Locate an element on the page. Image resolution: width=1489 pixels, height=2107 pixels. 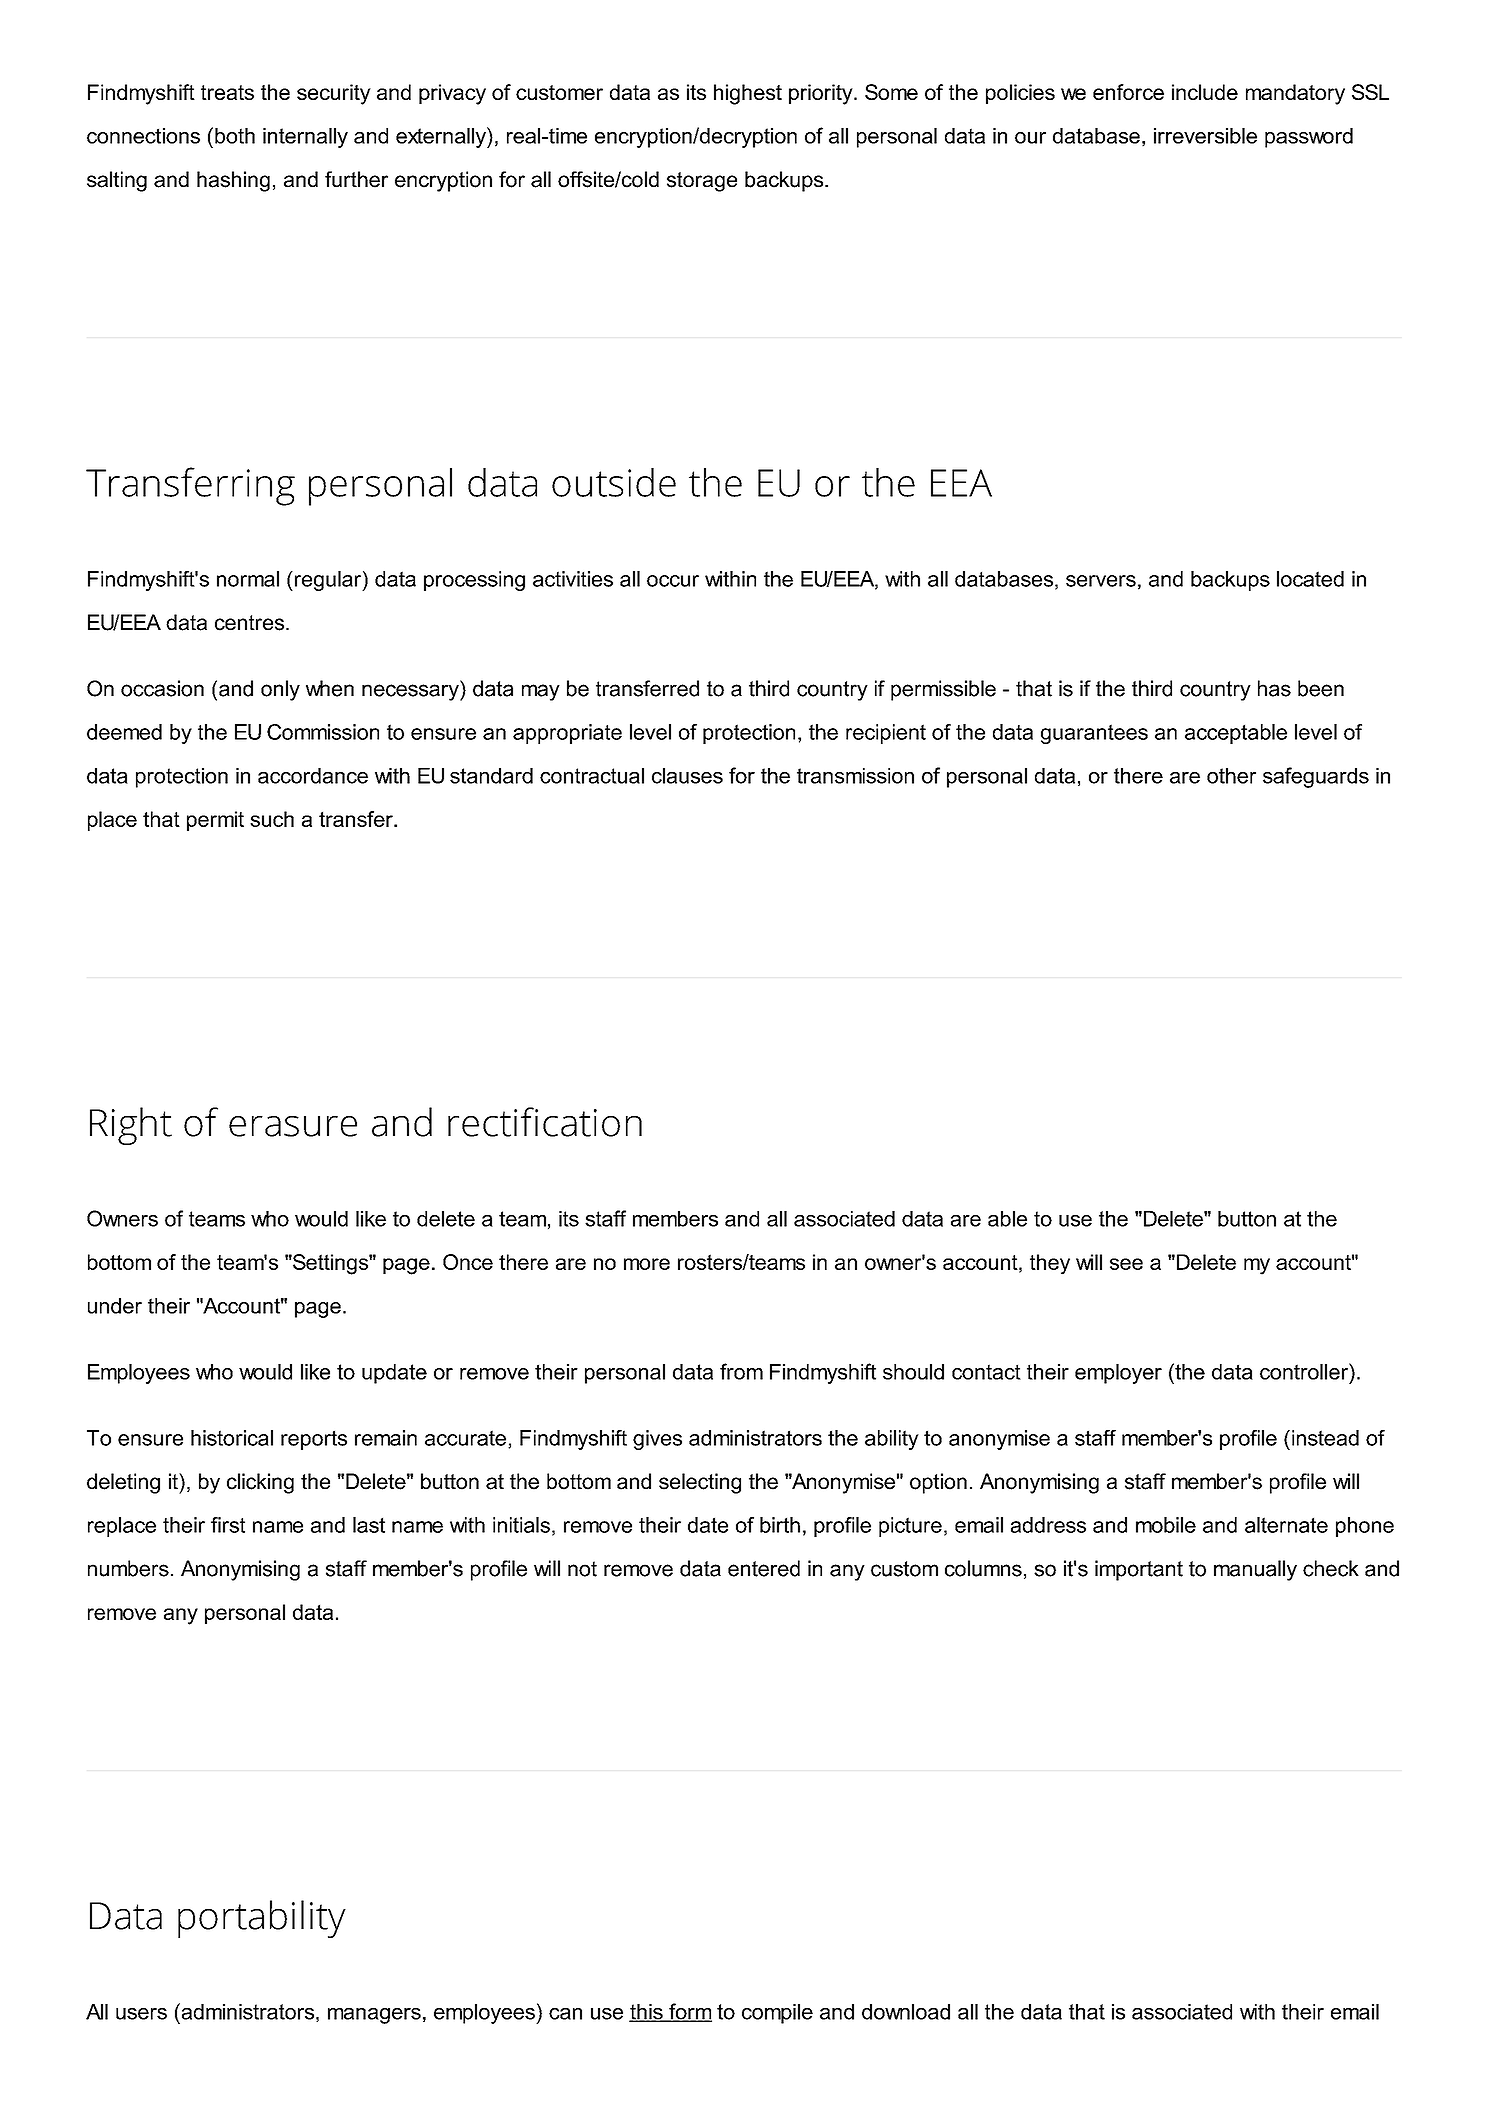
other is located at coordinates (1231, 776).
